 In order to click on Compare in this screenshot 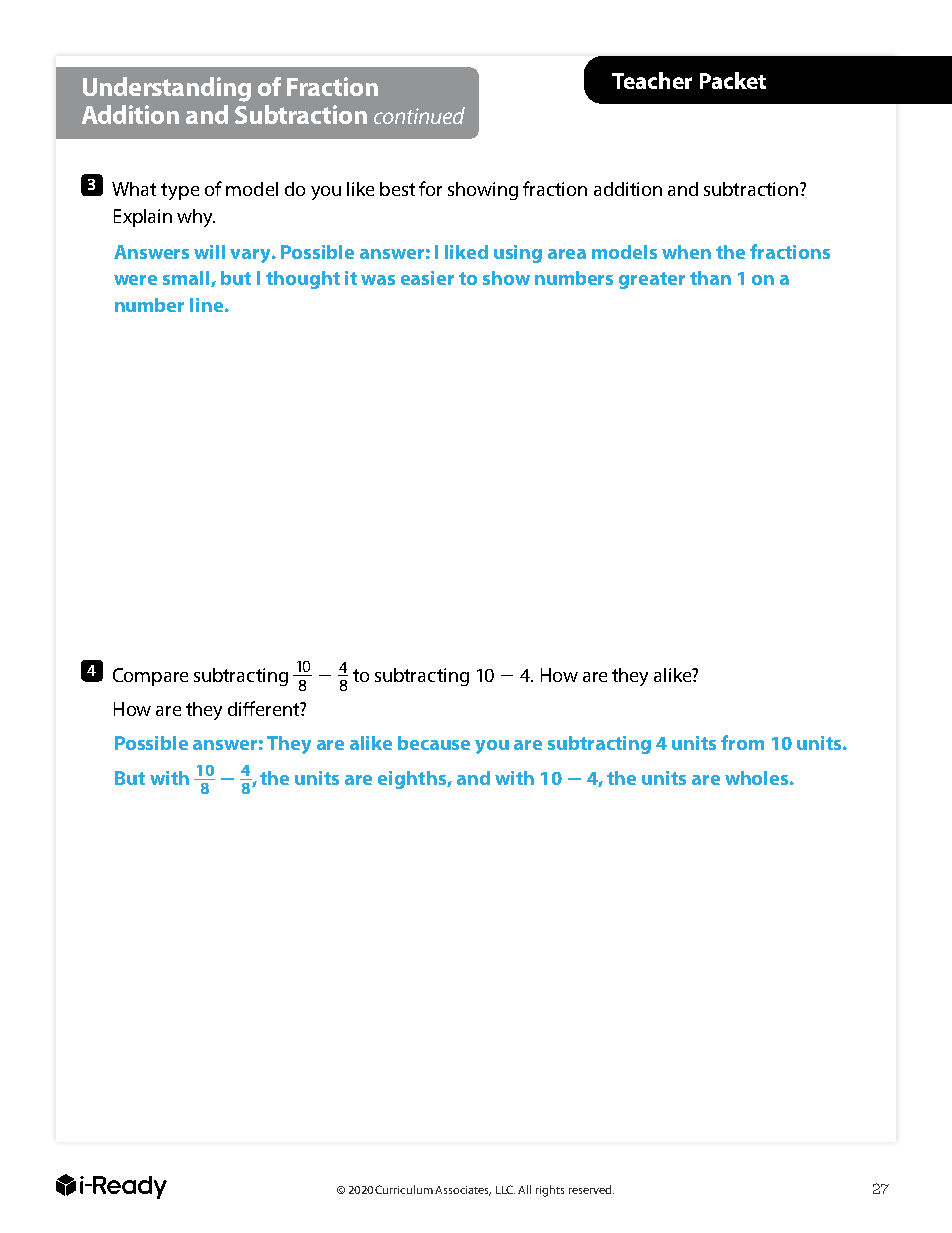, I will do `click(150, 677)`.
